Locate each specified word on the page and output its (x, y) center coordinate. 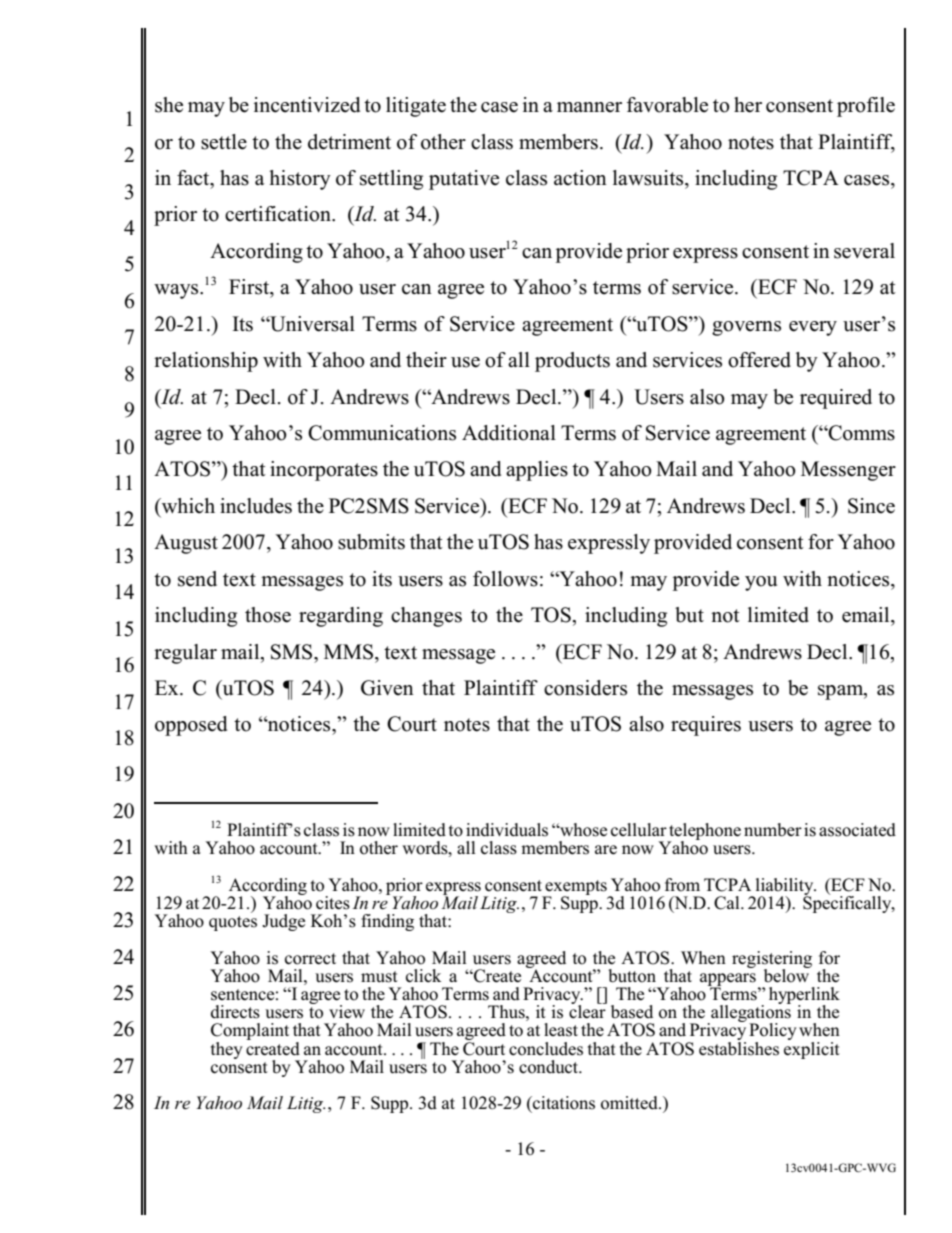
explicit (812, 1049)
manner (589, 107)
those (268, 615)
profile (866, 107)
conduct (550, 1067)
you (761, 583)
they (227, 1050)
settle (224, 142)
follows (505, 579)
